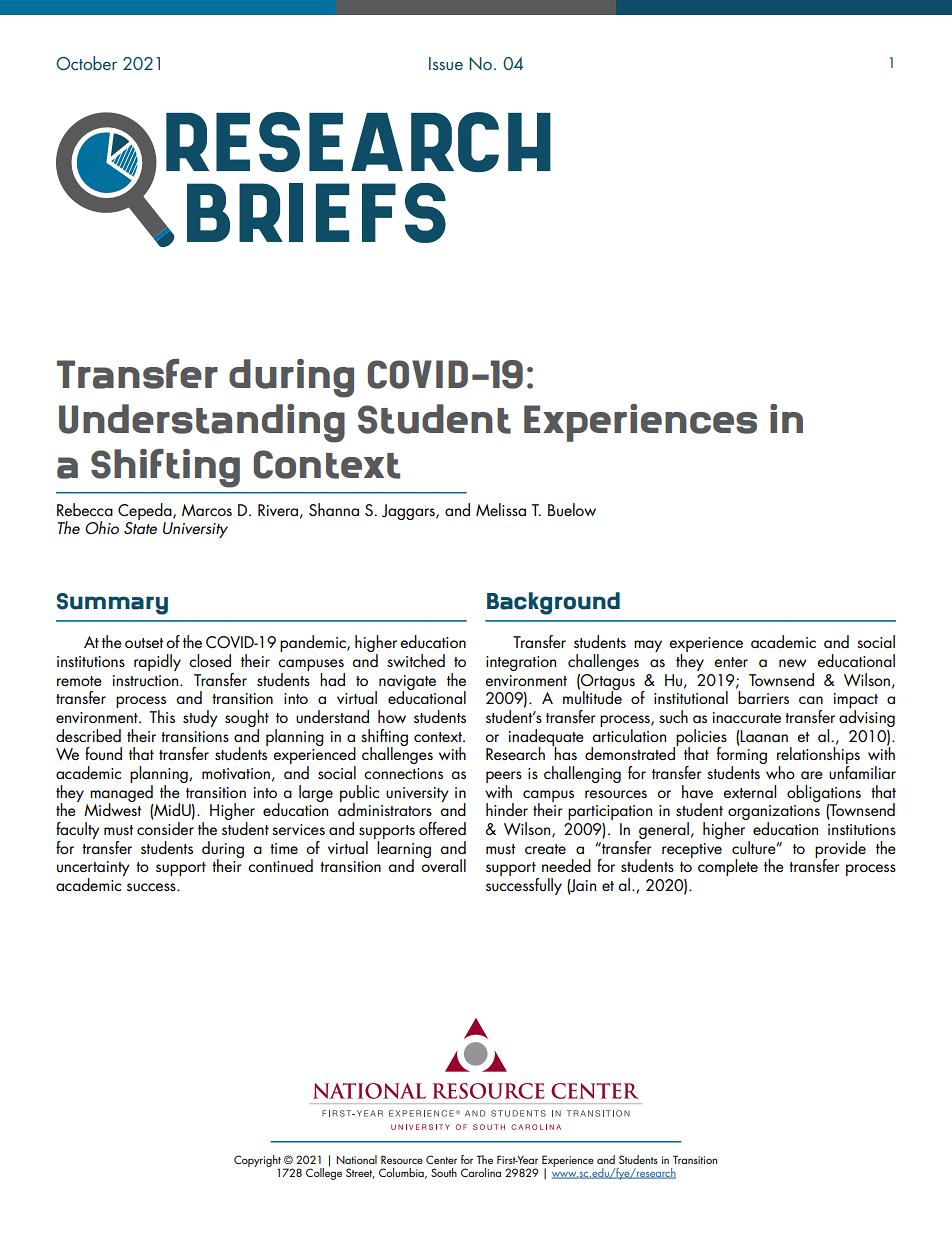 The height and width of the image is (1233, 952). I want to click on integration, so click(521, 663).
